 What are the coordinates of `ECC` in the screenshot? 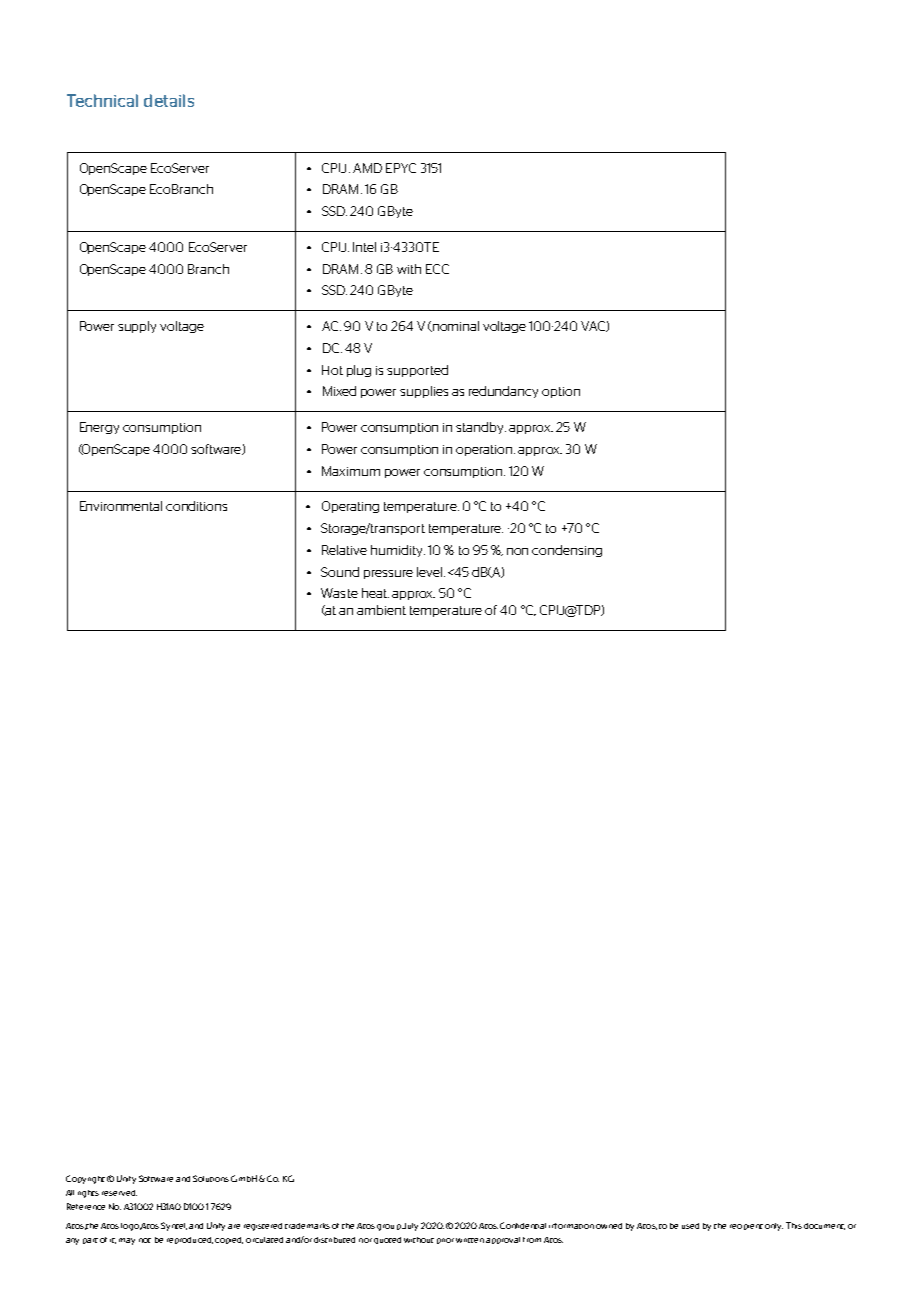 It's located at (437, 269).
